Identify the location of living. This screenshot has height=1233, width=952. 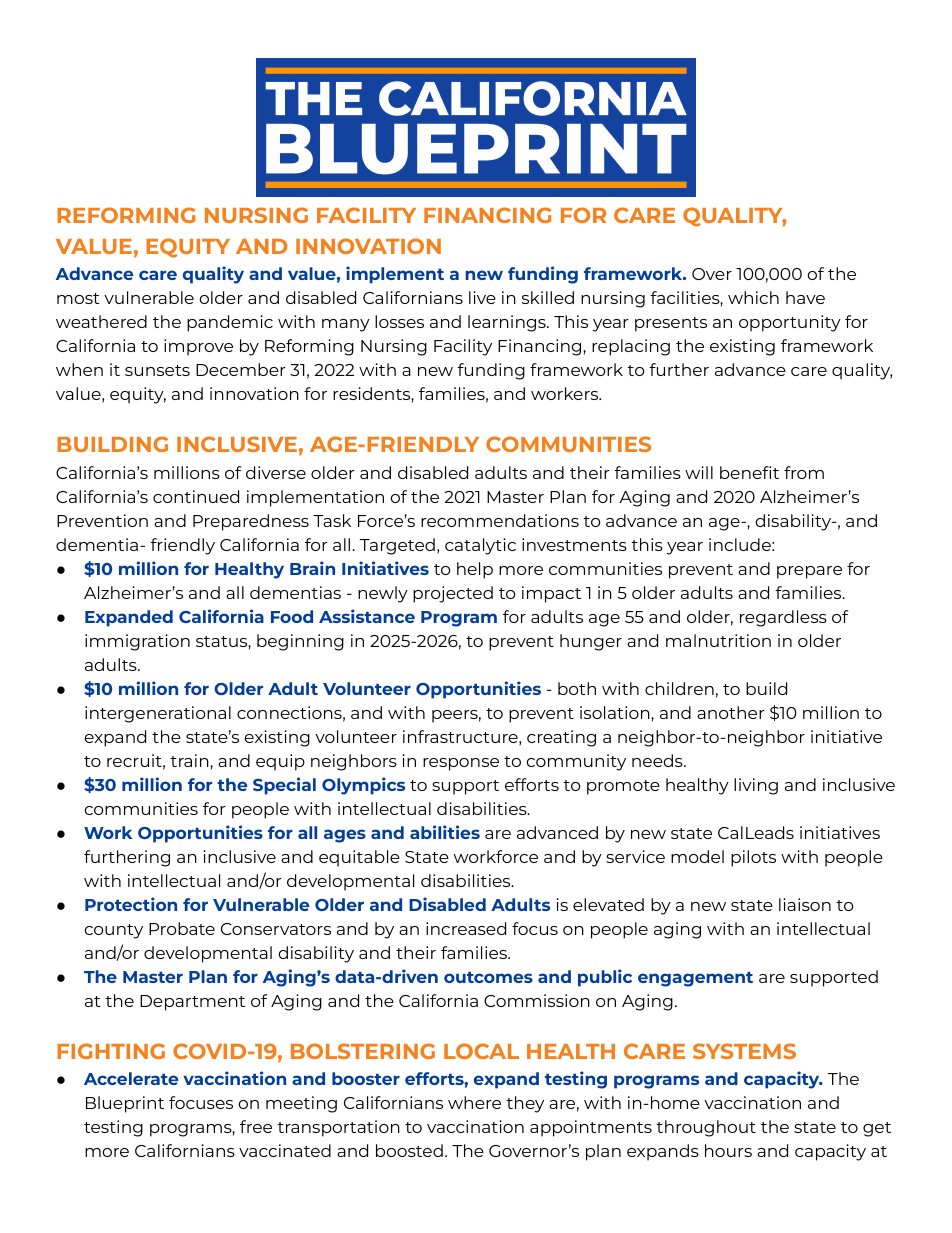
(756, 786).
